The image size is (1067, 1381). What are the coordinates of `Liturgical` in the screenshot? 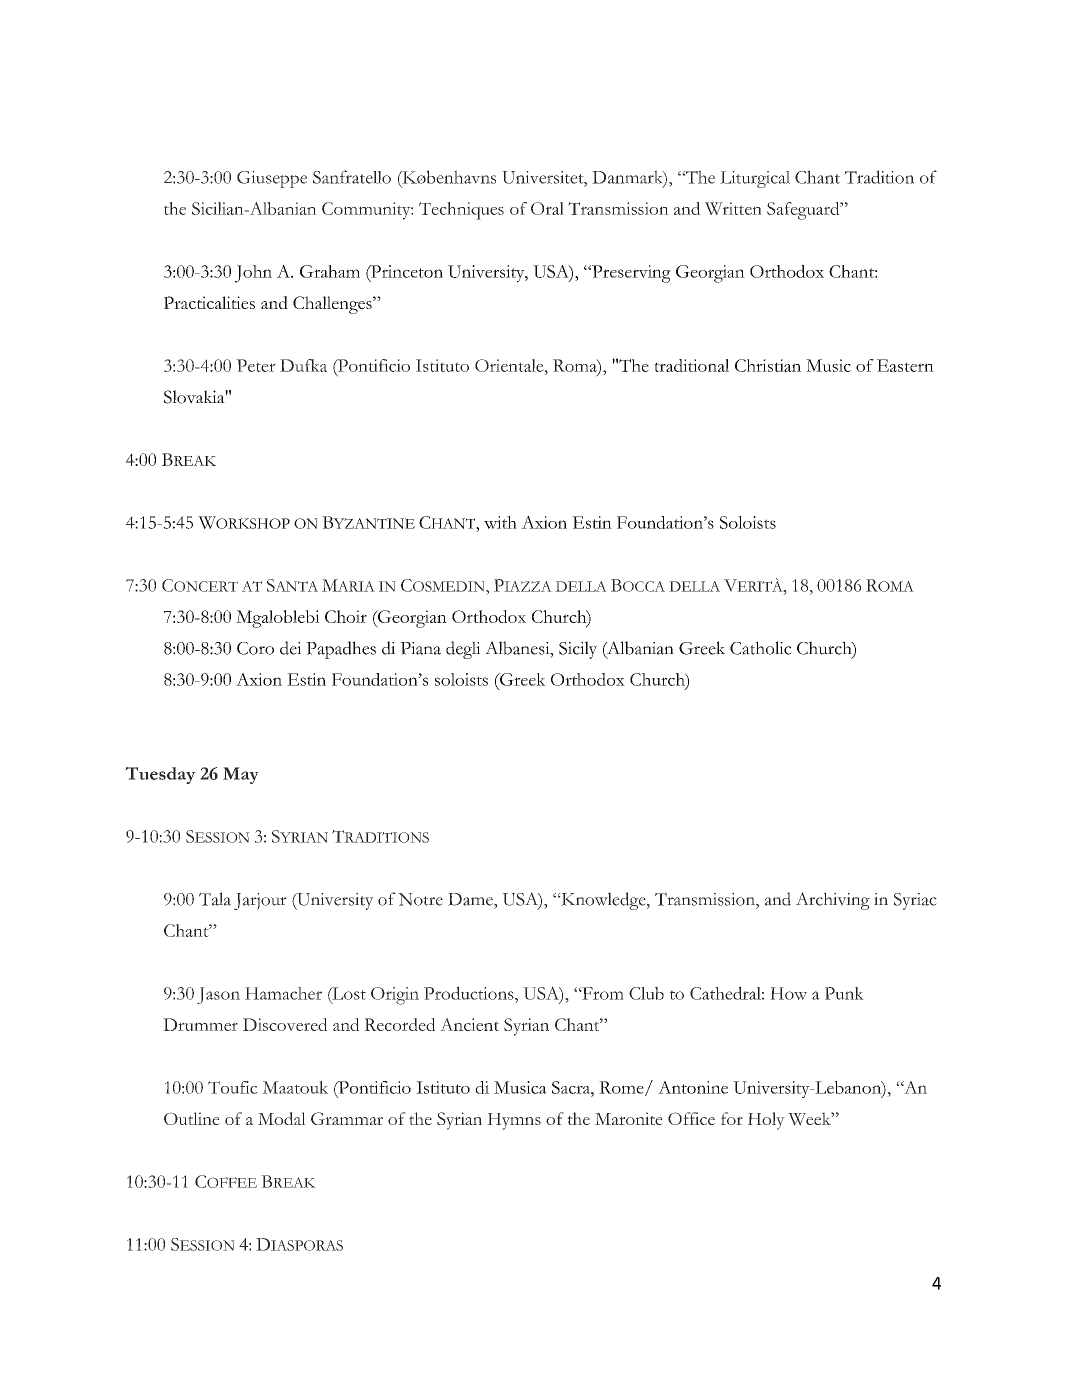 It's located at (755, 179).
